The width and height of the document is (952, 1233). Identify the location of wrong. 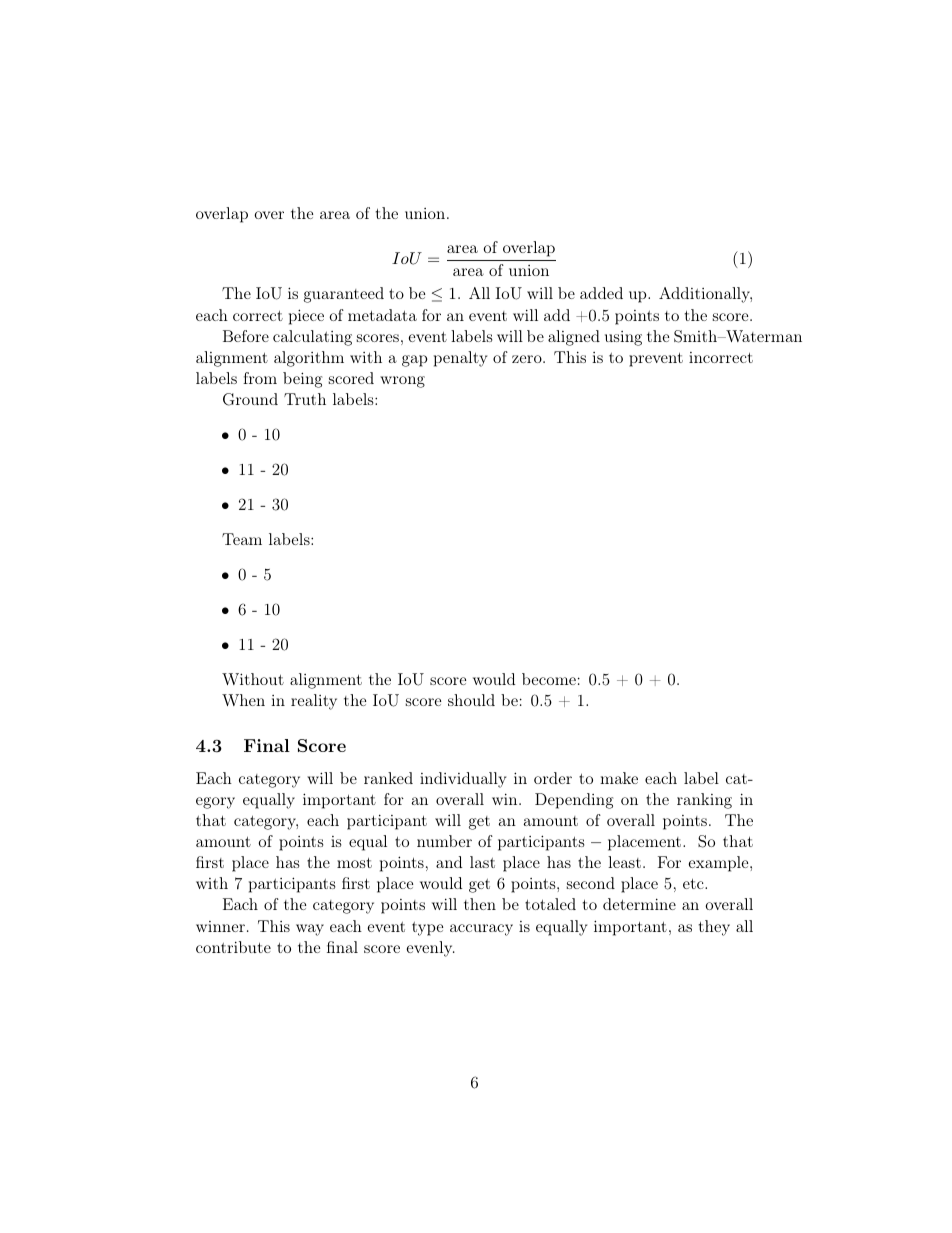
(402, 382).
